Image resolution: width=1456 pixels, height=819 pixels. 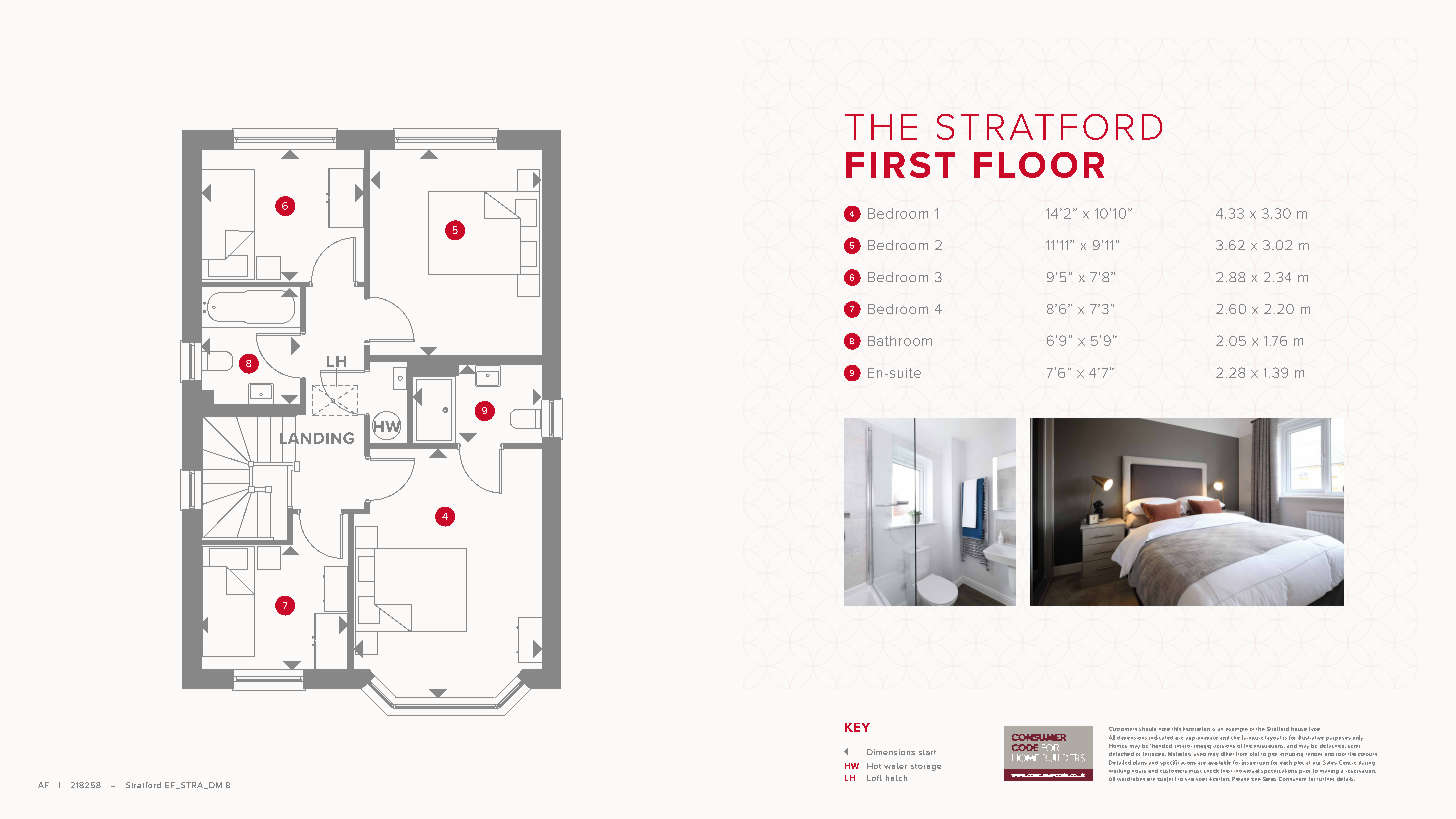 What do you see at coordinates (900, 165) in the screenshot?
I see `FIRST` at bounding box center [900, 165].
